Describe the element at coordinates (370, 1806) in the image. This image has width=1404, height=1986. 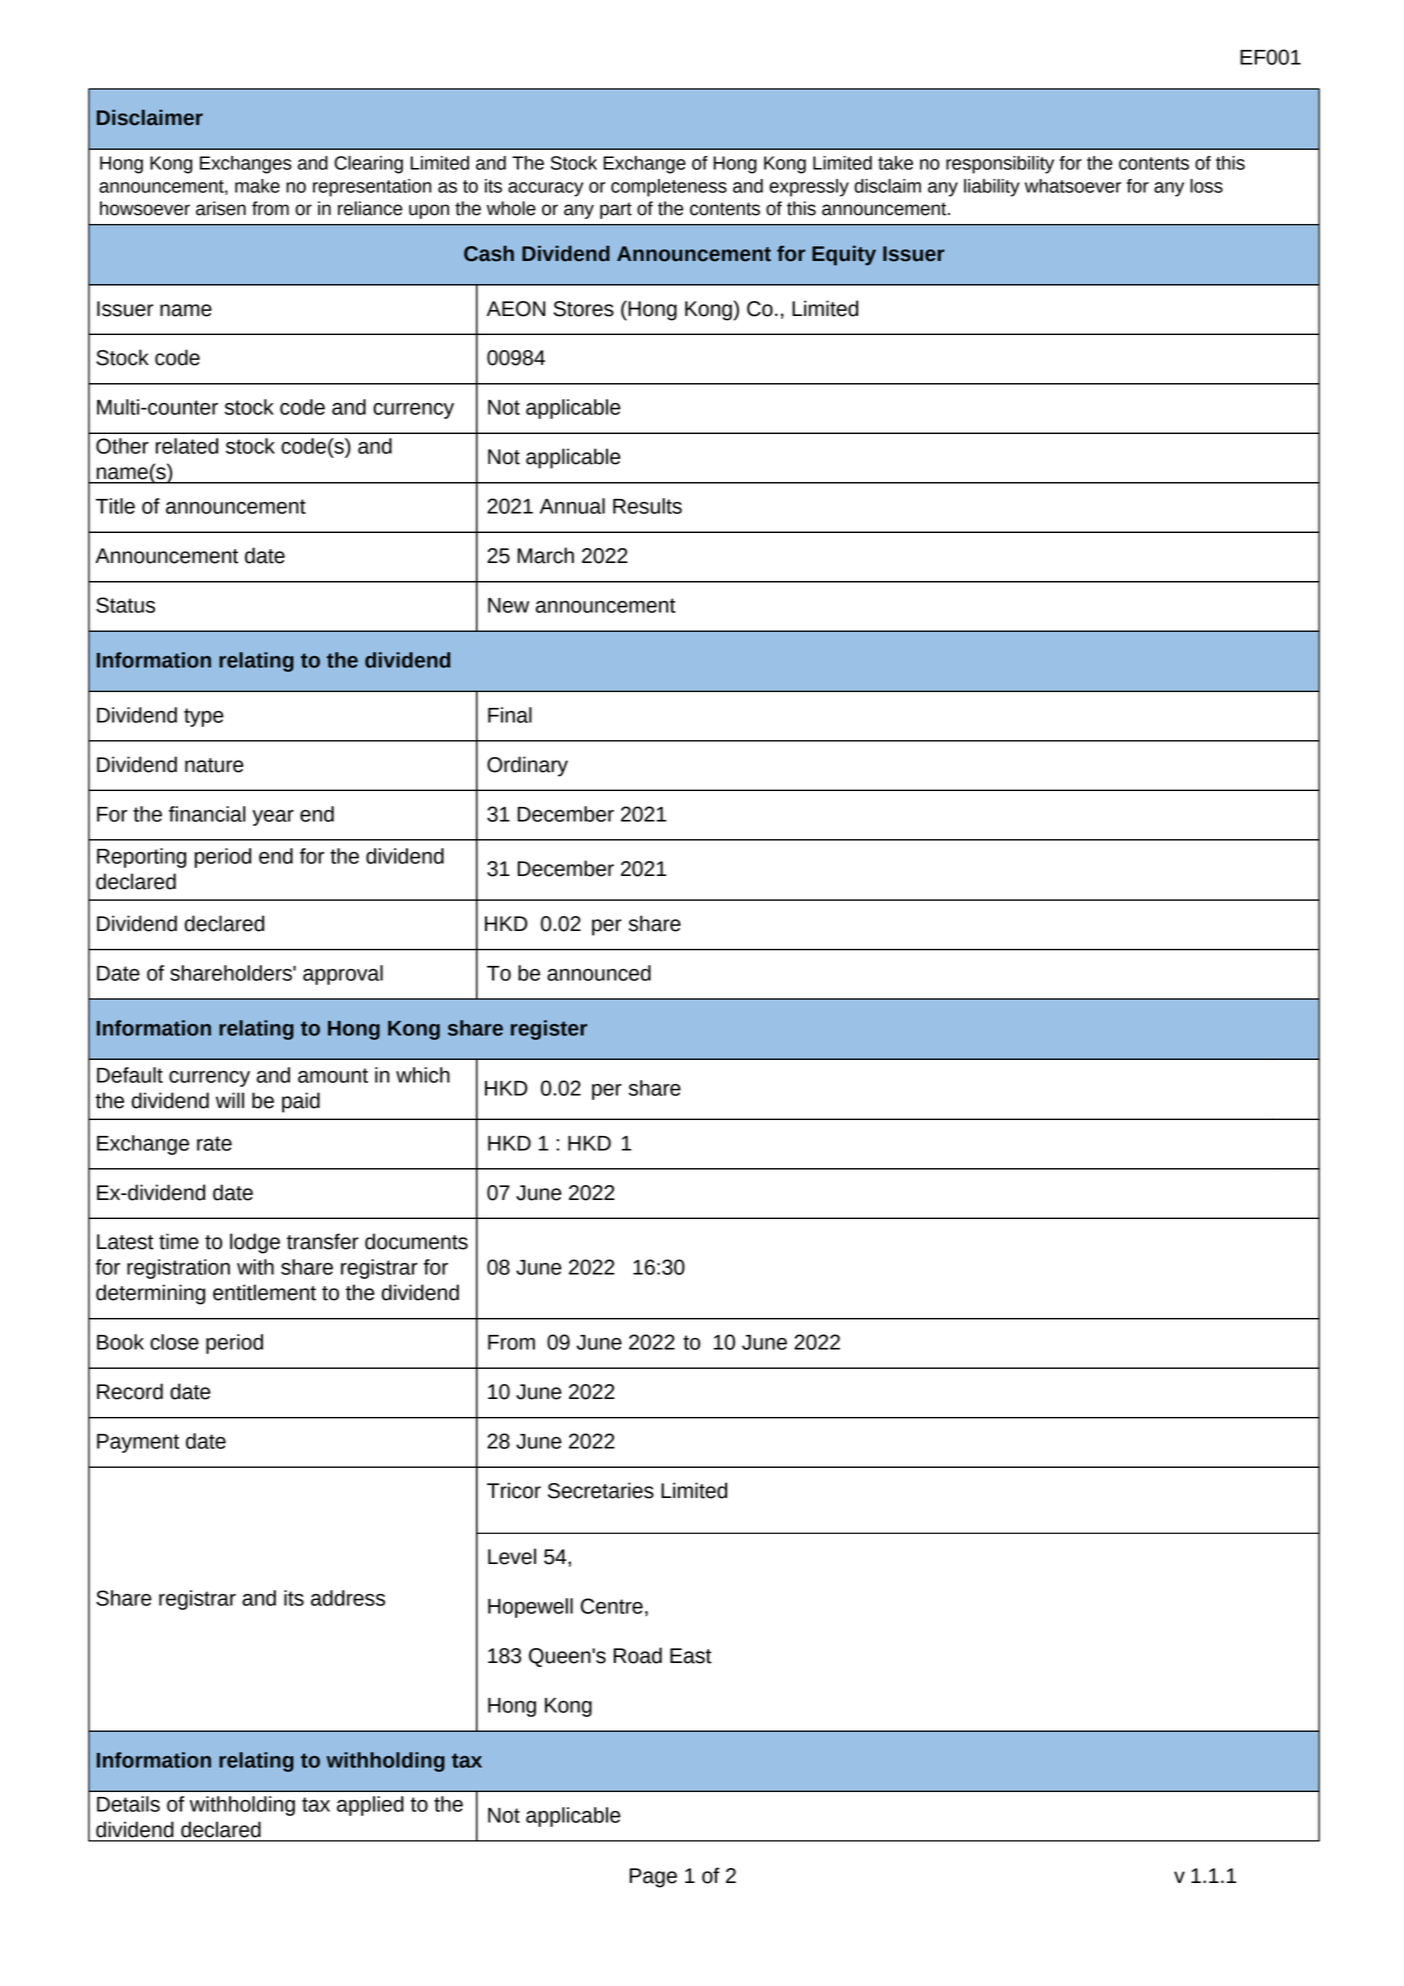
I see `applied` at that location.
